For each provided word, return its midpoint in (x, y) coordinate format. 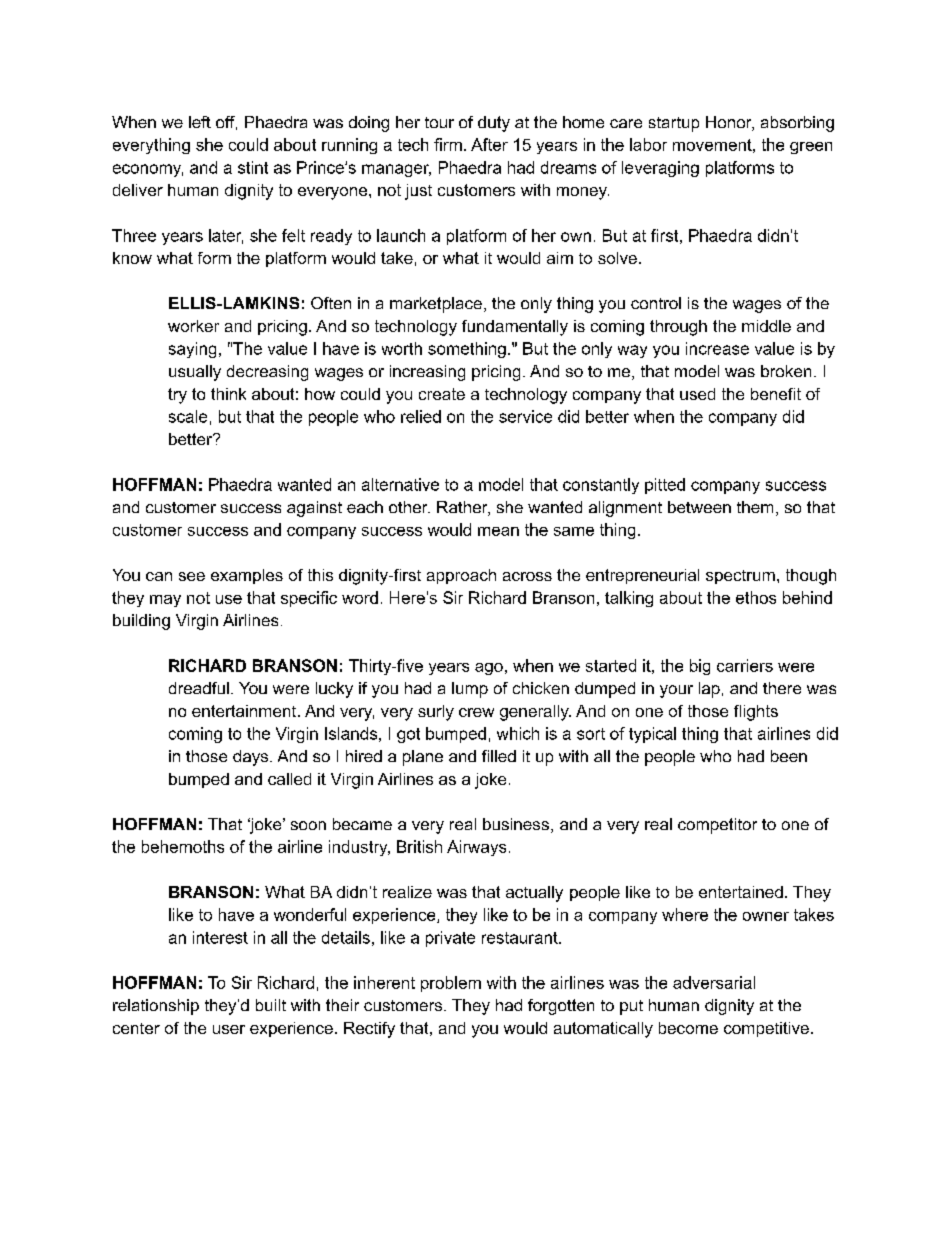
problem (451, 984)
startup (674, 124)
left (200, 122)
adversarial (714, 982)
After (489, 144)
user (229, 1029)
